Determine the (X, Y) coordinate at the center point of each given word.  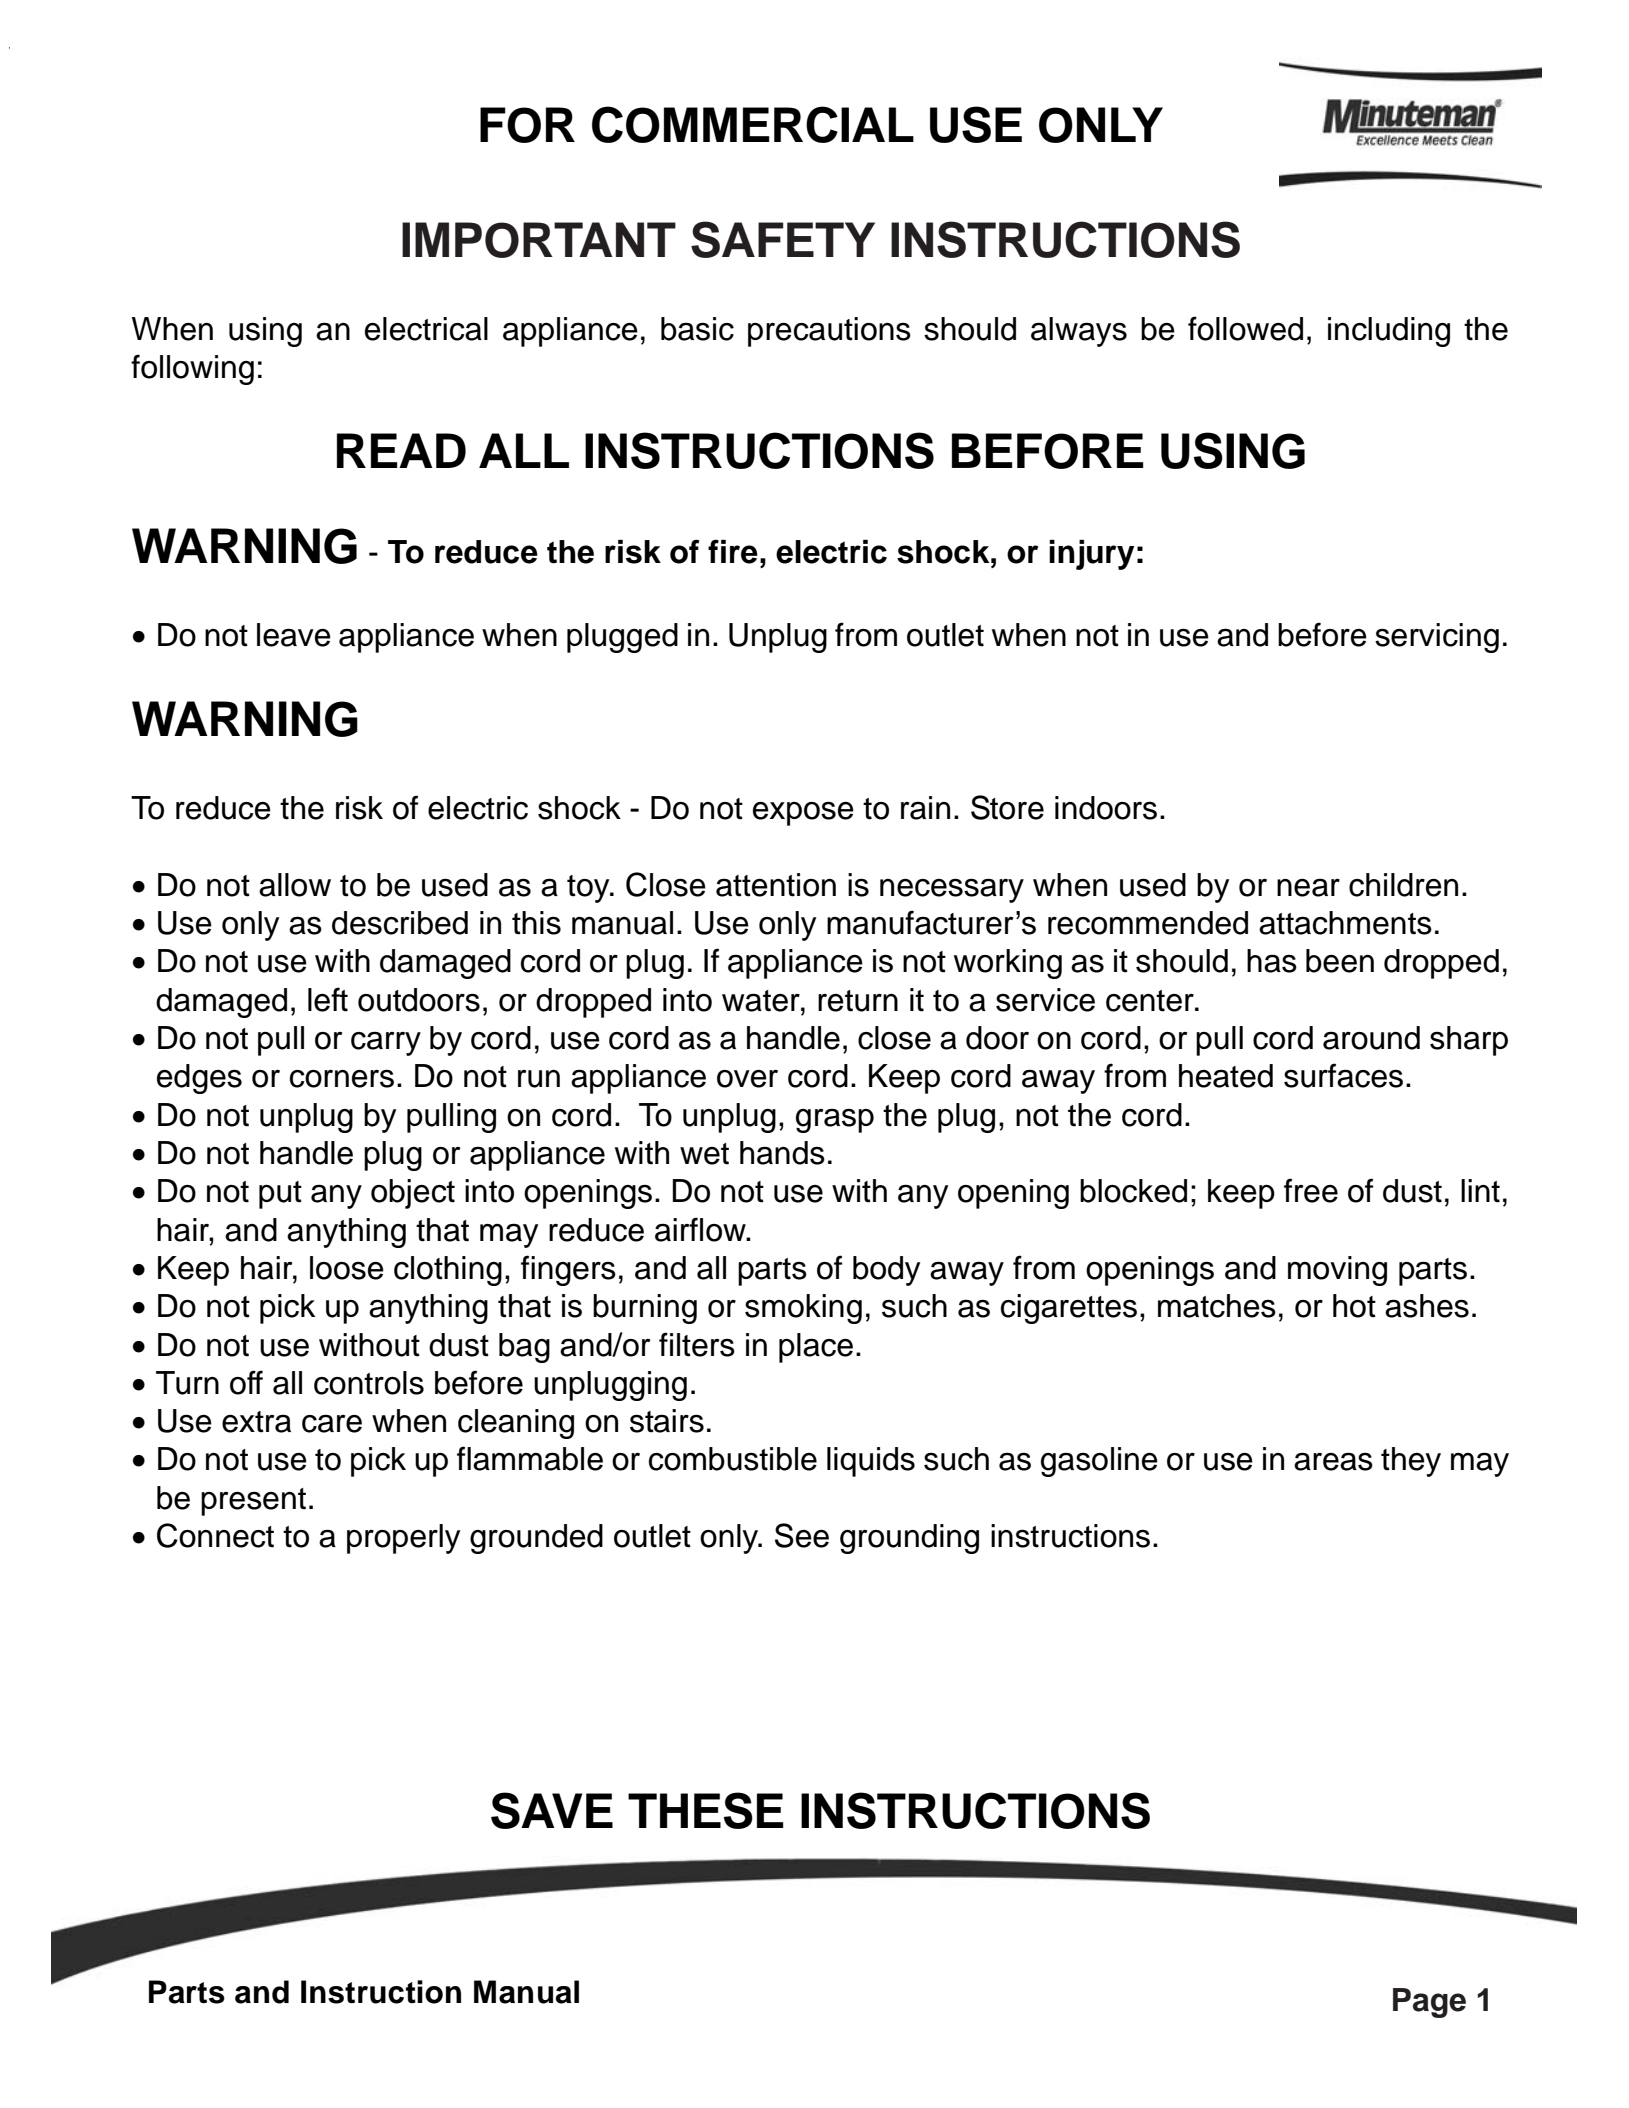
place (816, 1348)
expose (803, 814)
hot (1354, 1306)
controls (369, 1383)
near (1308, 888)
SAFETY (783, 239)
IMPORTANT (539, 240)
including (1389, 332)
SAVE (552, 1810)
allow (295, 885)
